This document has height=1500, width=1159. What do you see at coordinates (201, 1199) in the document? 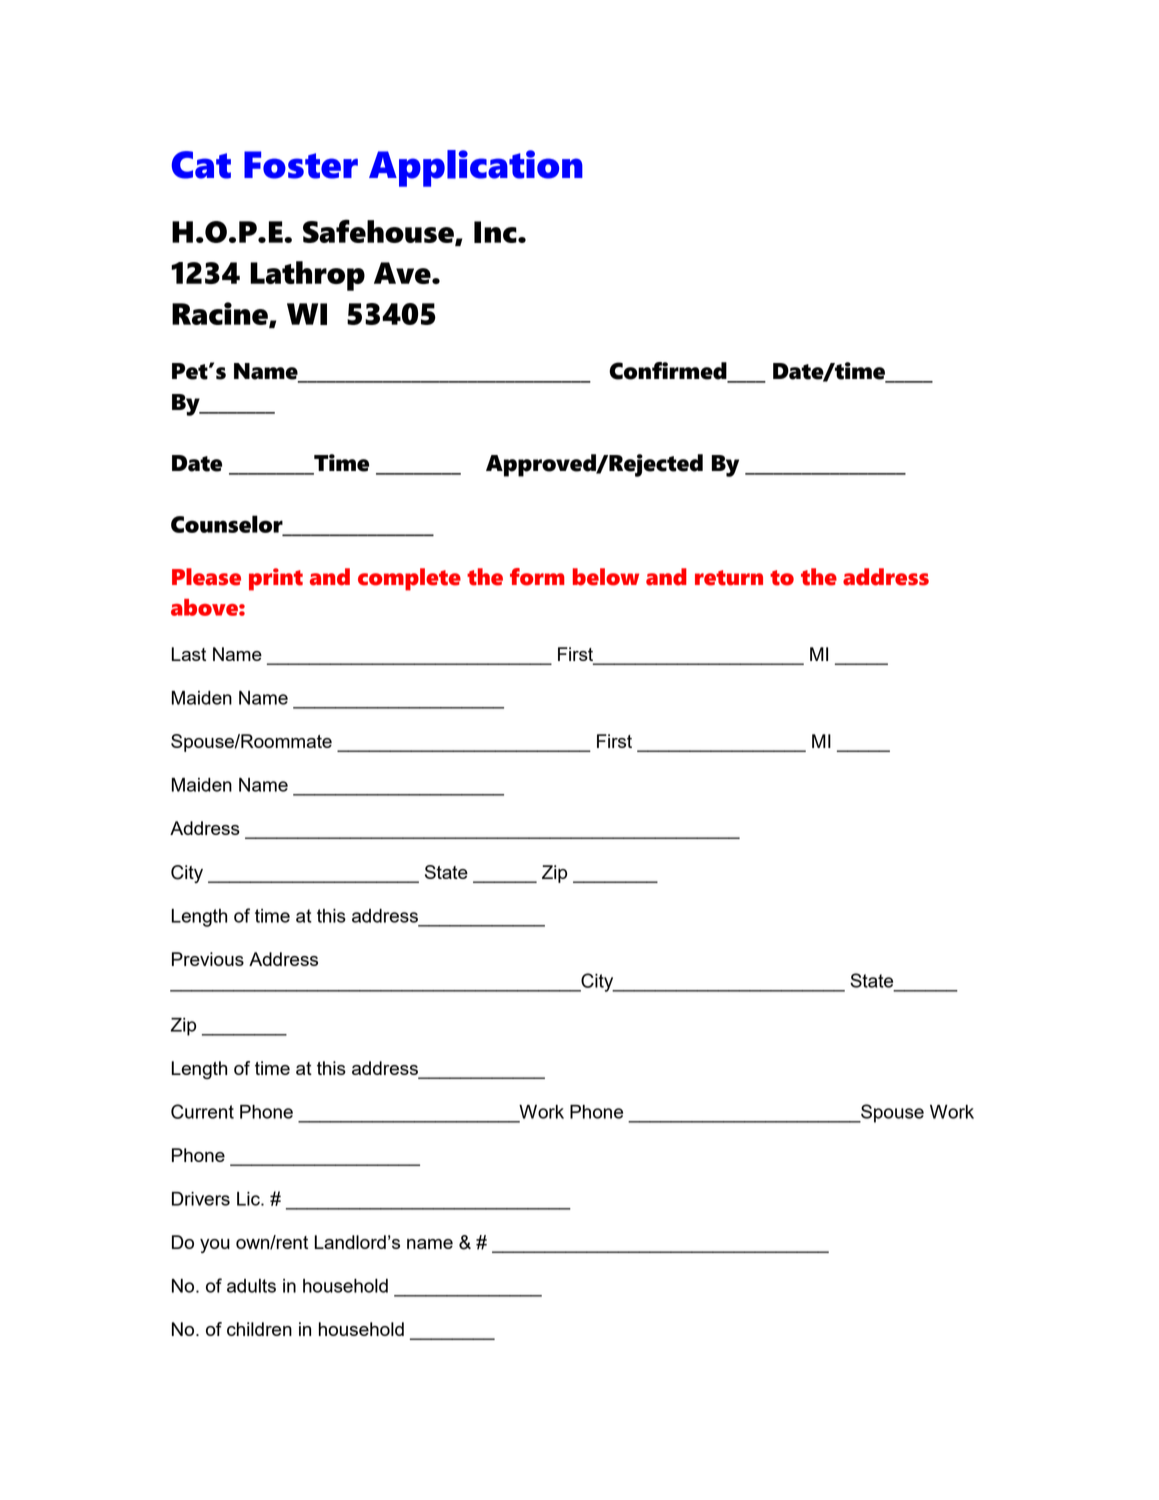
I see `Drivers` at bounding box center [201, 1199].
